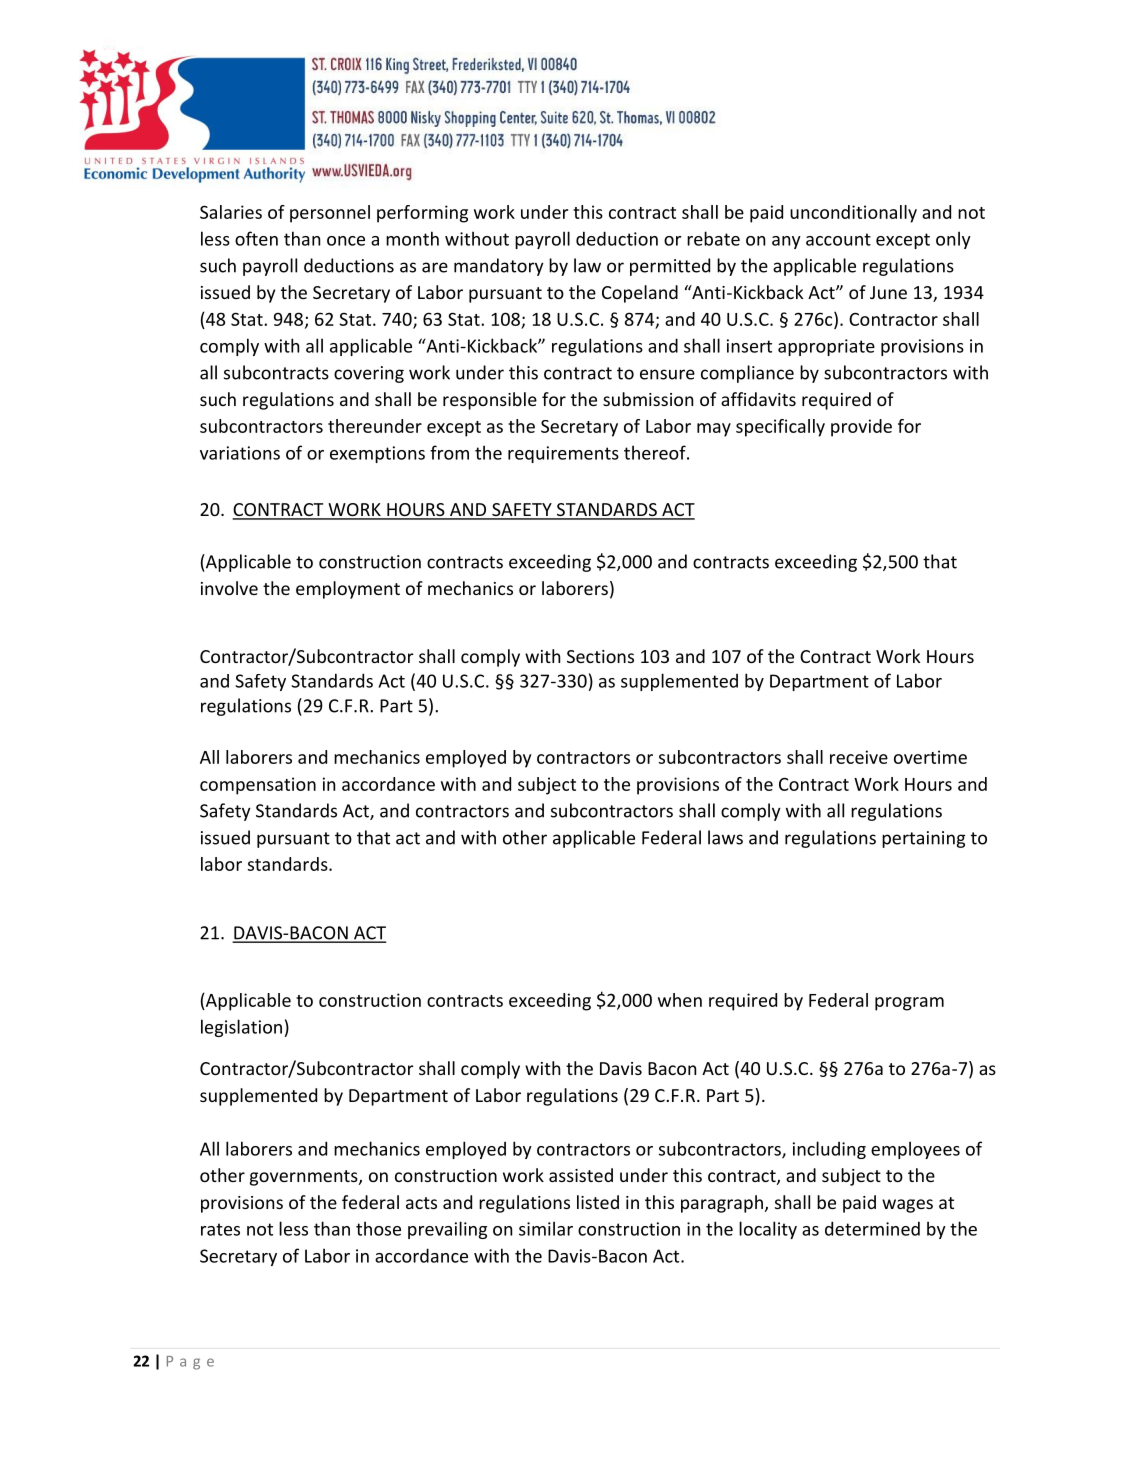 Image resolution: width=1130 pixels, height=1462 pixels. Describe the element at coordinates (305, 1178) in the screenshot. I see `governments` at that location.
